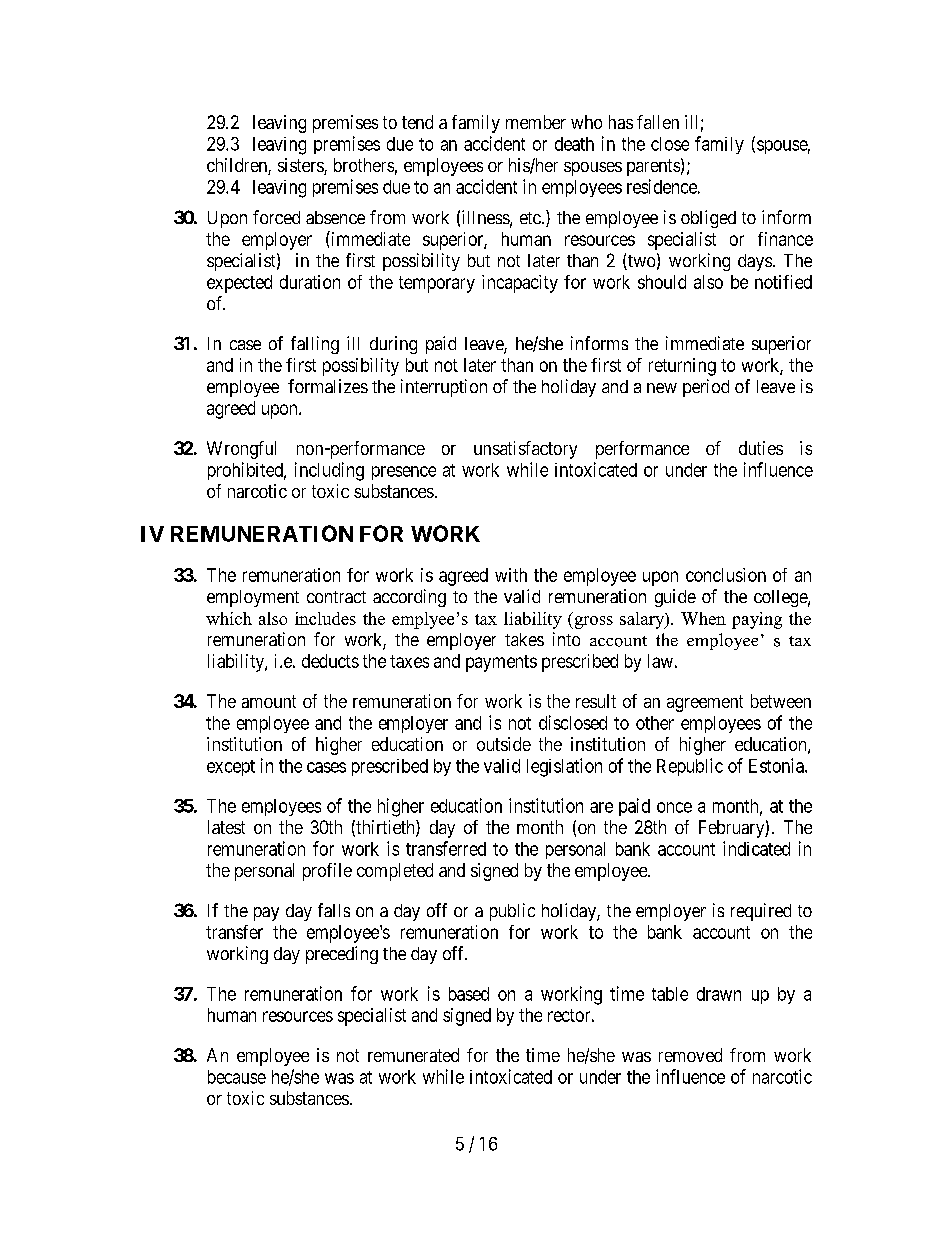 Image resolution: width=952 pixels, height=1233 pixels. I want to click on with, so click(511, 575).
